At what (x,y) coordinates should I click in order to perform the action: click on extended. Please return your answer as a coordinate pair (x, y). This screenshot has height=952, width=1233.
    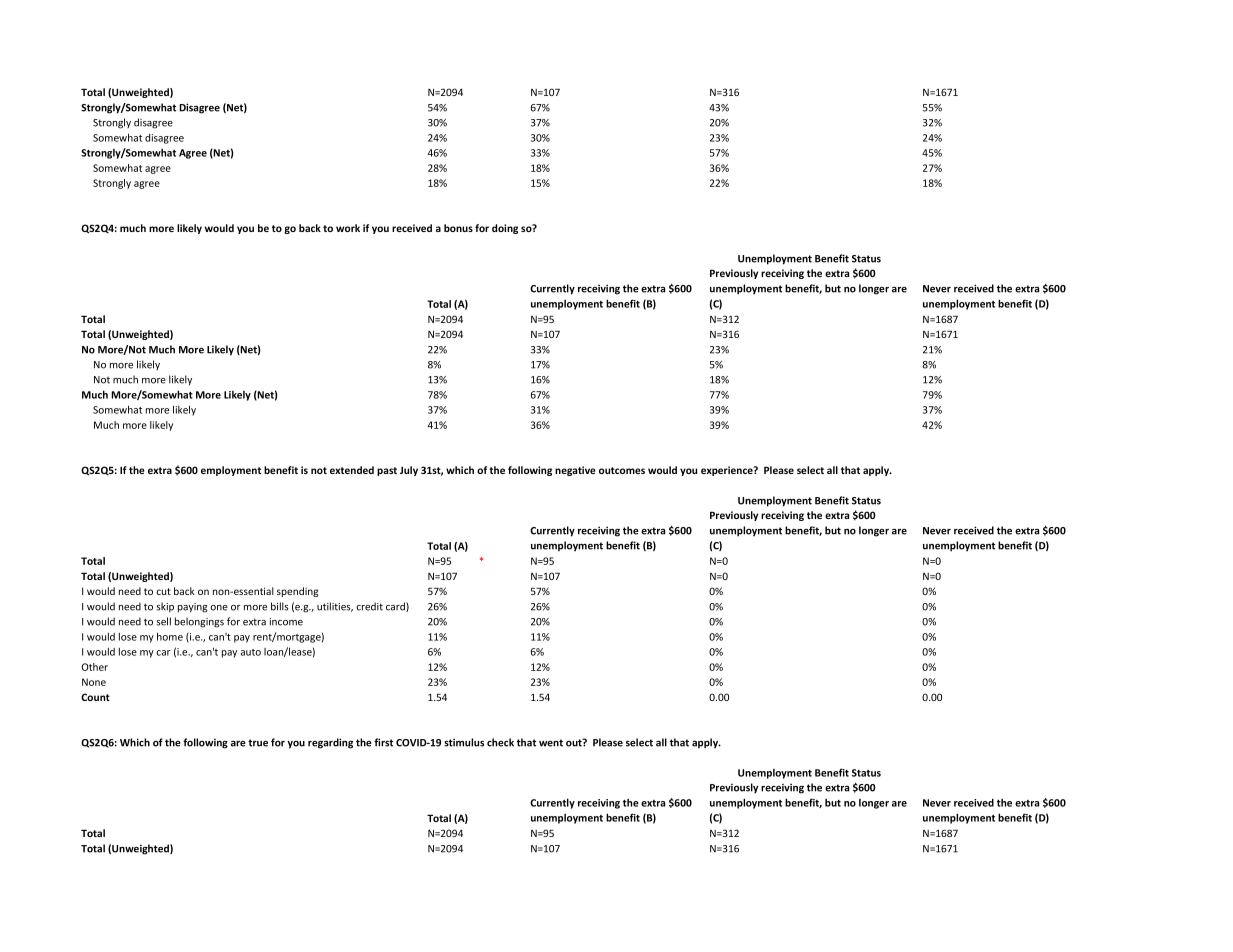
    Looking at the image, I should click on (352, 470).
